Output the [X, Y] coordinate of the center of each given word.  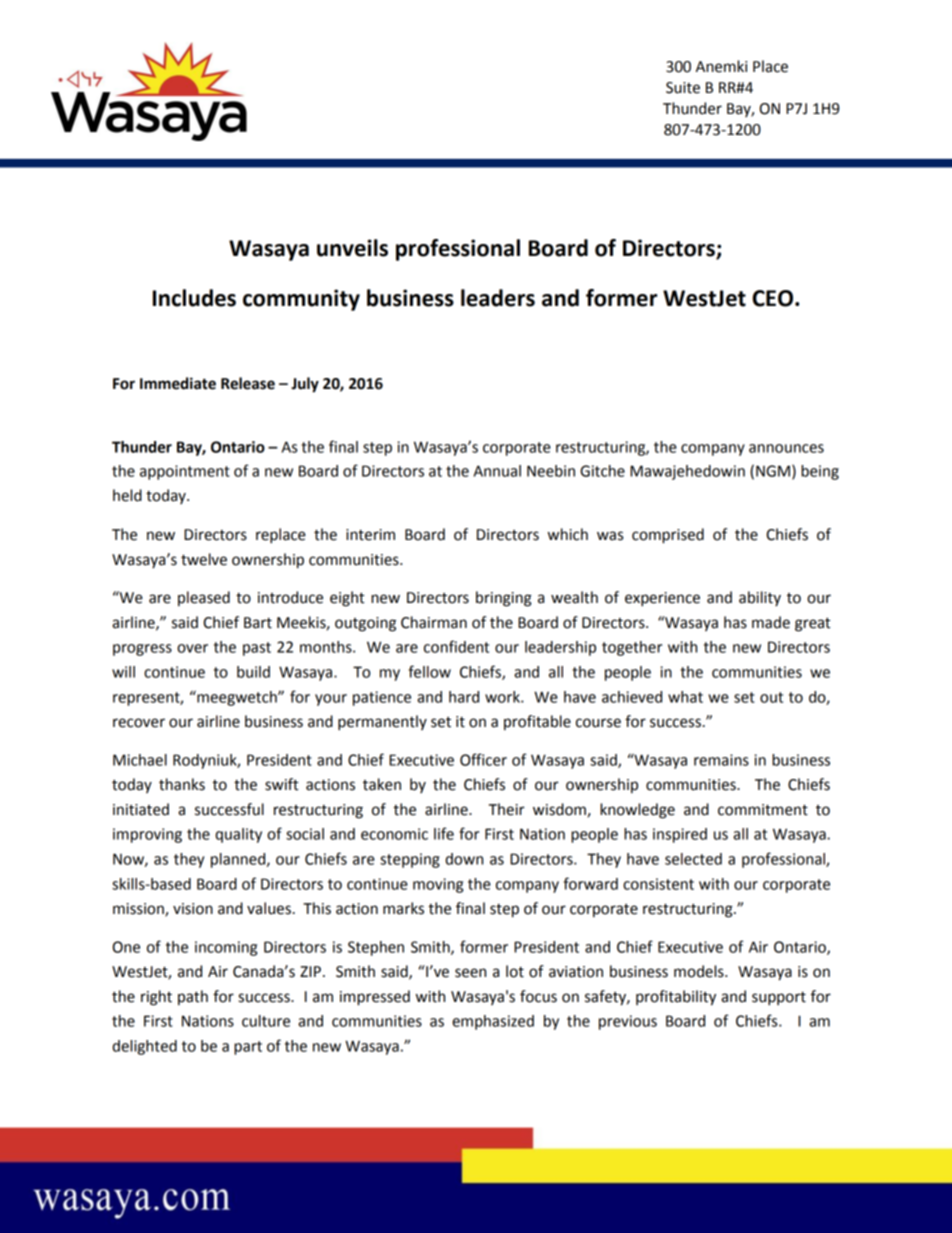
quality [238, 835]
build [253, 672]
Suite [683, 88]
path [193, 997]
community [301, 300]
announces [786, 448]
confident [456, 646]
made [771, 622]
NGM [773, 471]
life [444, 833]
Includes [194, 298]
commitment [763, 810]
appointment [185, 472]
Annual [497, 471]
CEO [774, 298]
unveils [352, 248]
